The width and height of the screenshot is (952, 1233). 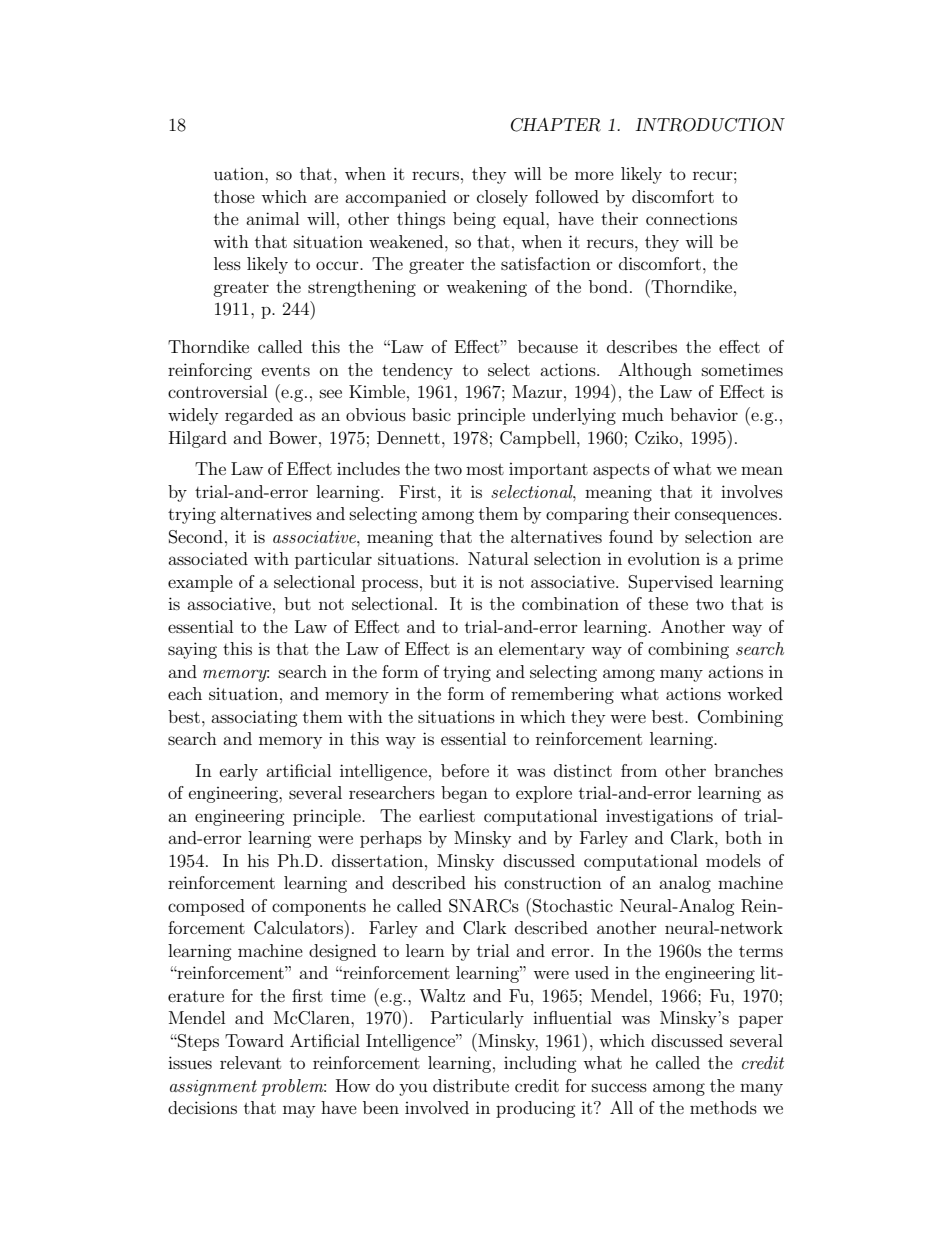 What do you see at coordinates (200, 583) in the screenshot?
I see `example` at bounding box center [200, 583].
